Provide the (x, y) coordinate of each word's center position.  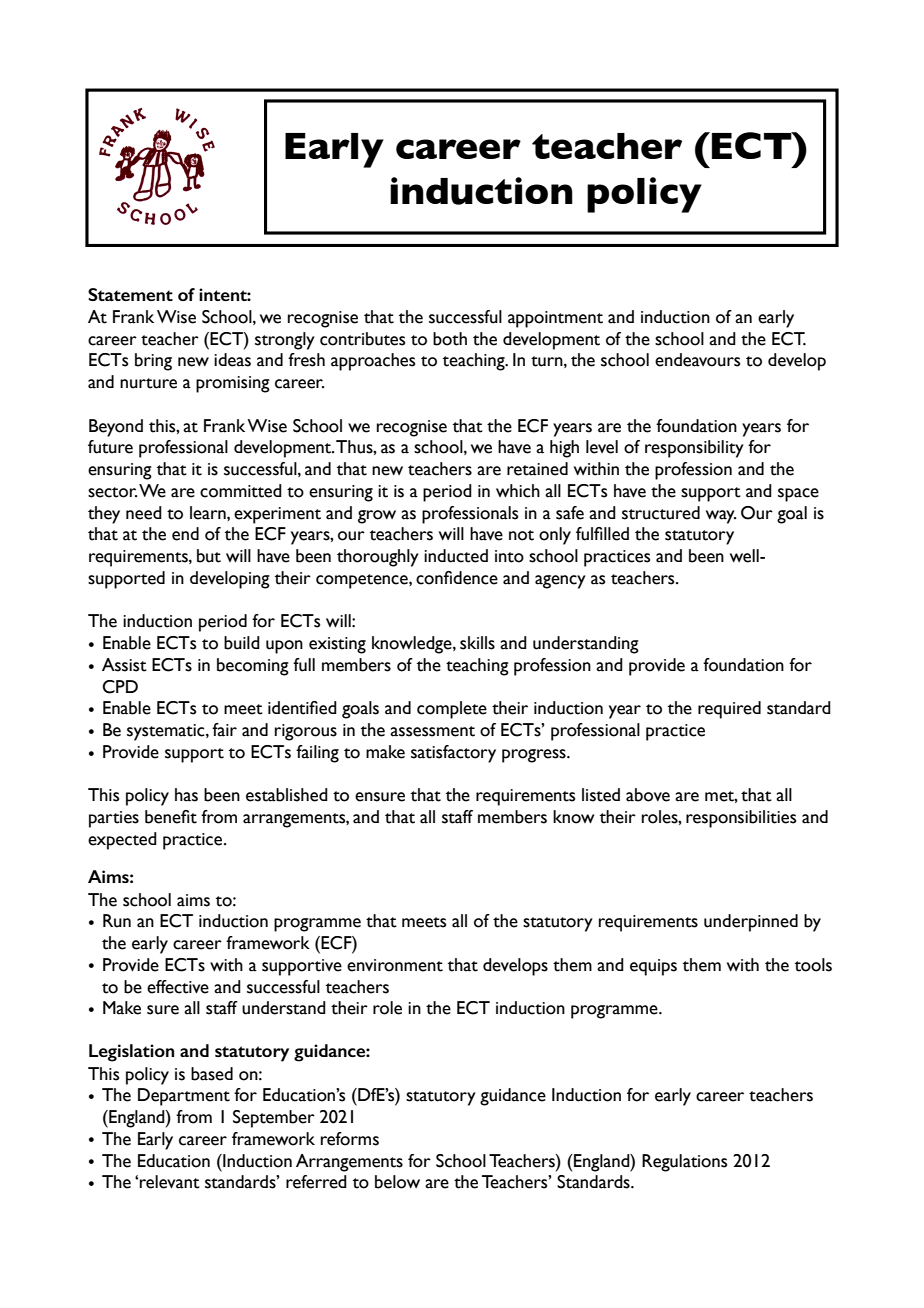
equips (653, 967)
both (450, 339)
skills (477, 643)
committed (241, 491)
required (729, 710)
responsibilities (741, 819)
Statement (130, 294)
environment (395, 965)
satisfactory (453, 754)
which (518, 491)
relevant (170, 1182)
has (186, 795)
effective (178, 987)
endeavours (697, 360)
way (721, 517)
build (242, 643)
